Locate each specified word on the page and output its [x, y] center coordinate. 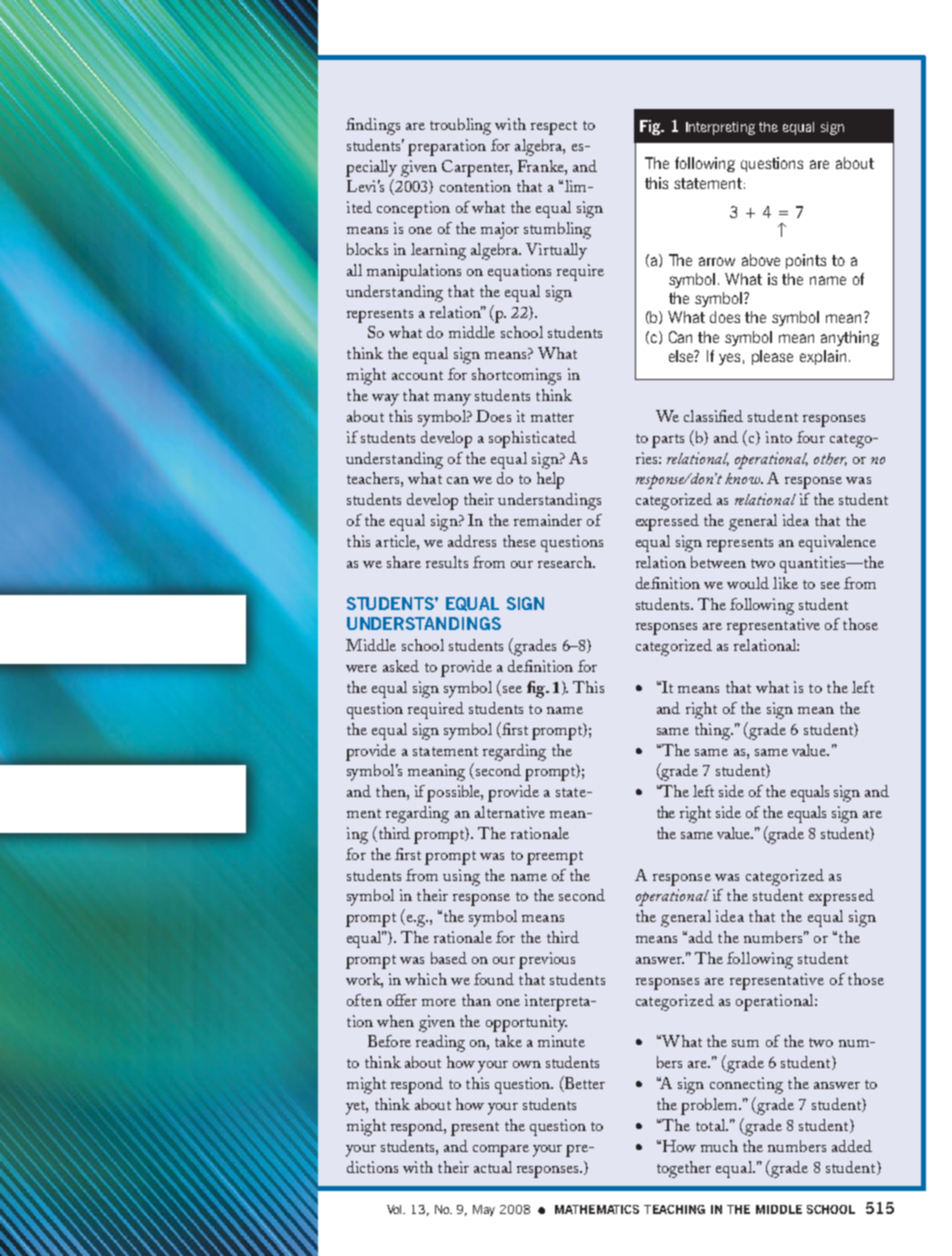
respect [554, 128]
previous [547, 960]
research [566, 562]
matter [552, 417]
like [785, 583]
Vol [396, 1209]
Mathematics [597, 1209]
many [452, 400]
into [779, 437]
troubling [460, 126]
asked [401, 666]
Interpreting [720, 128]
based [449, 958]
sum [745, 1043]
